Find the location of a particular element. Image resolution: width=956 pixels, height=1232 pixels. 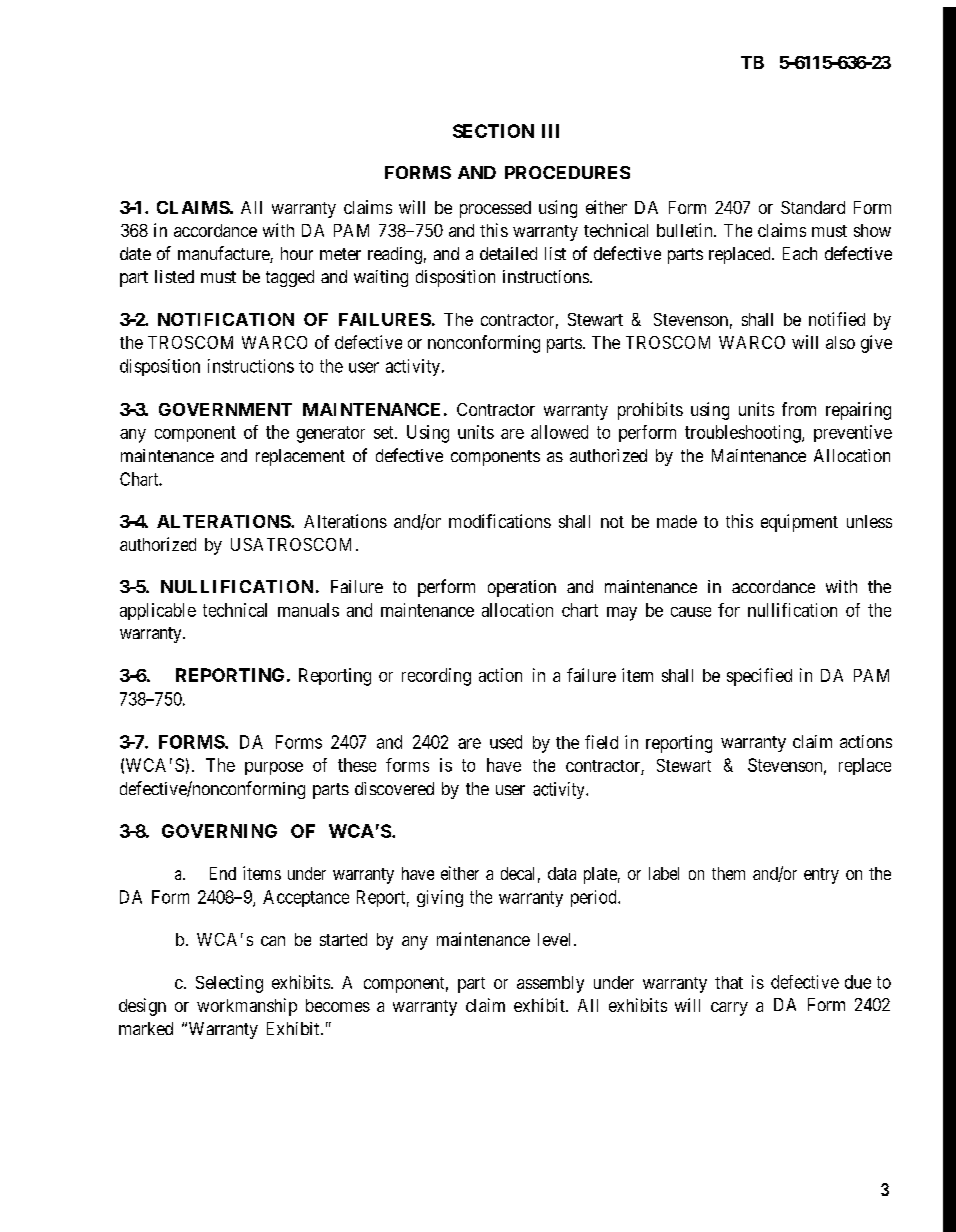

troubleshooting is located at coordinates (744, 434).
